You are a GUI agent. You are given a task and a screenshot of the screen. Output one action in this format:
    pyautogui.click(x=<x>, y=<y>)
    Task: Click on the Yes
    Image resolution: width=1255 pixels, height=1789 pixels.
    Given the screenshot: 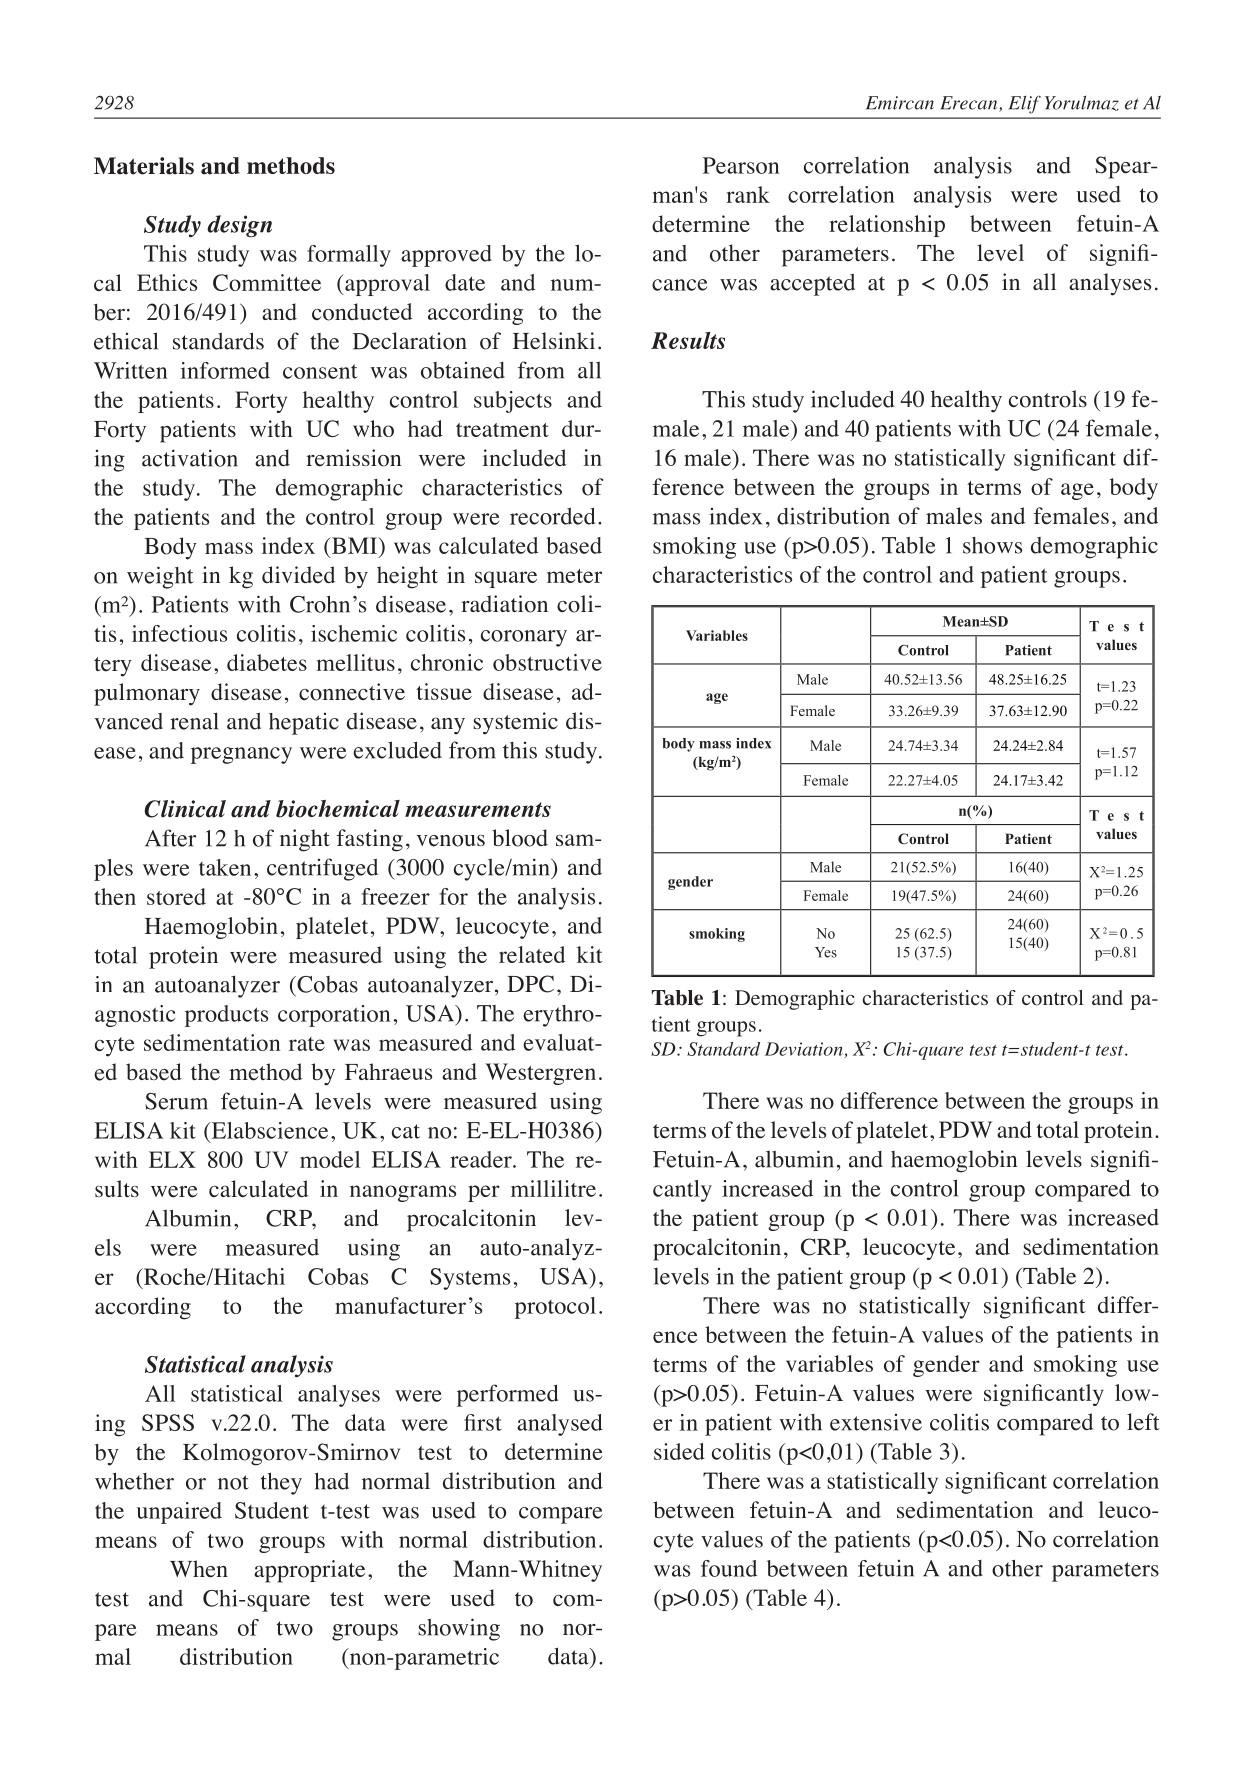 What is the action you would take?
    pyautogui.click(x=826, y=952)
